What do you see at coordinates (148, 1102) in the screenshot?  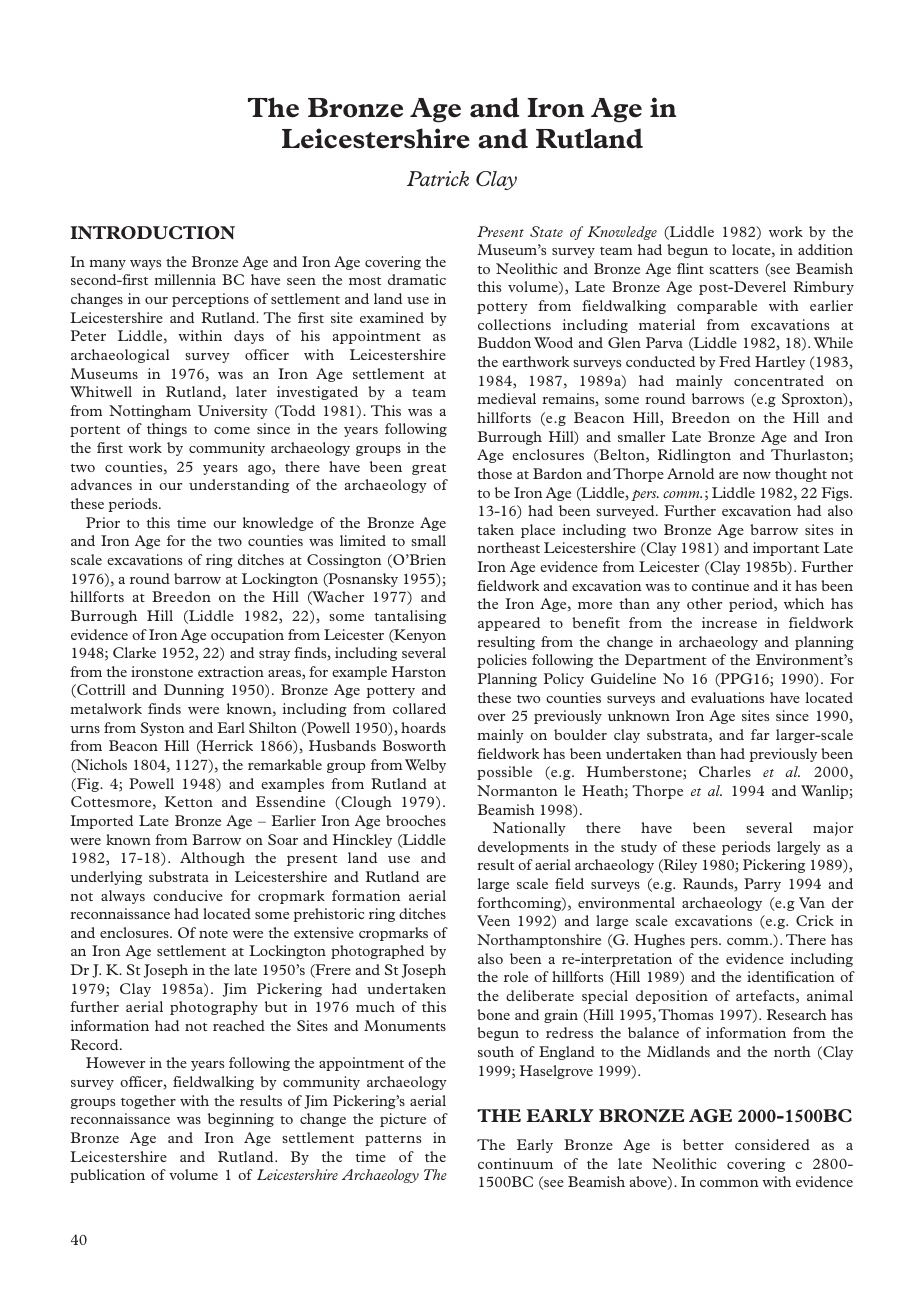 I see `together` at bounding box center [148, 1102].
